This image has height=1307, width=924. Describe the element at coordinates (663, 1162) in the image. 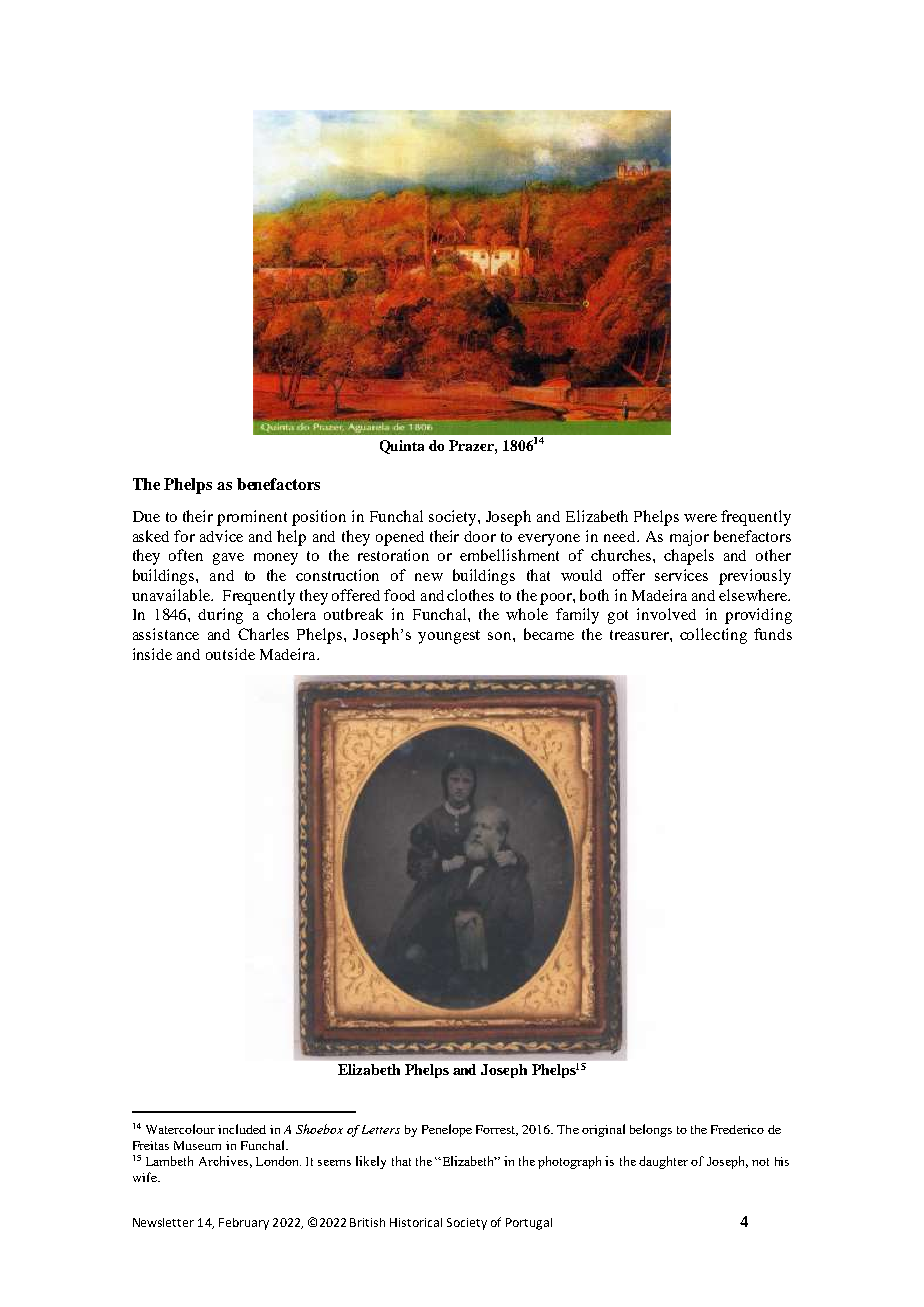

I see `daughter` at that location.
